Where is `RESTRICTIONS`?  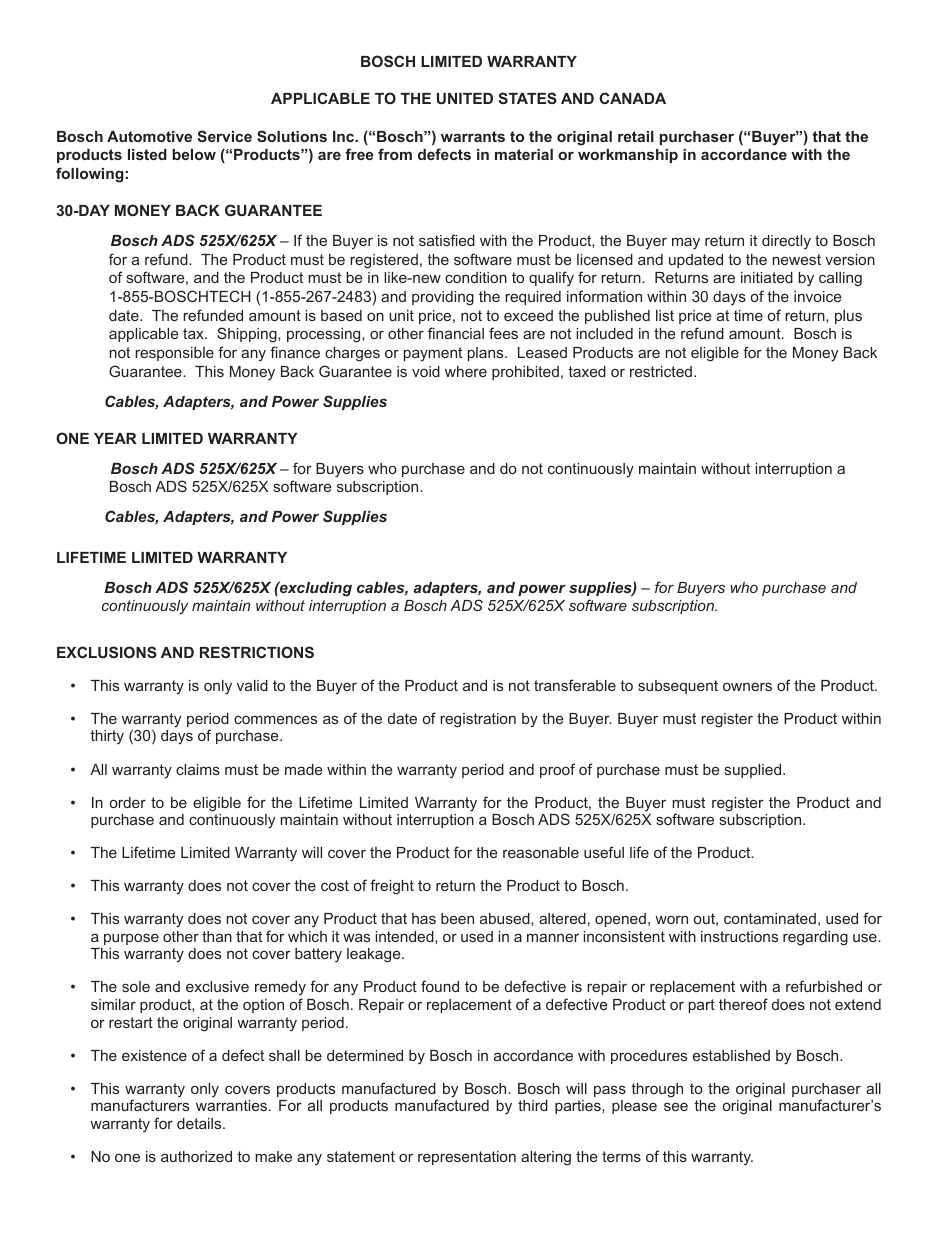
RESTRICTIONS is located at coordinates (257, 652).
